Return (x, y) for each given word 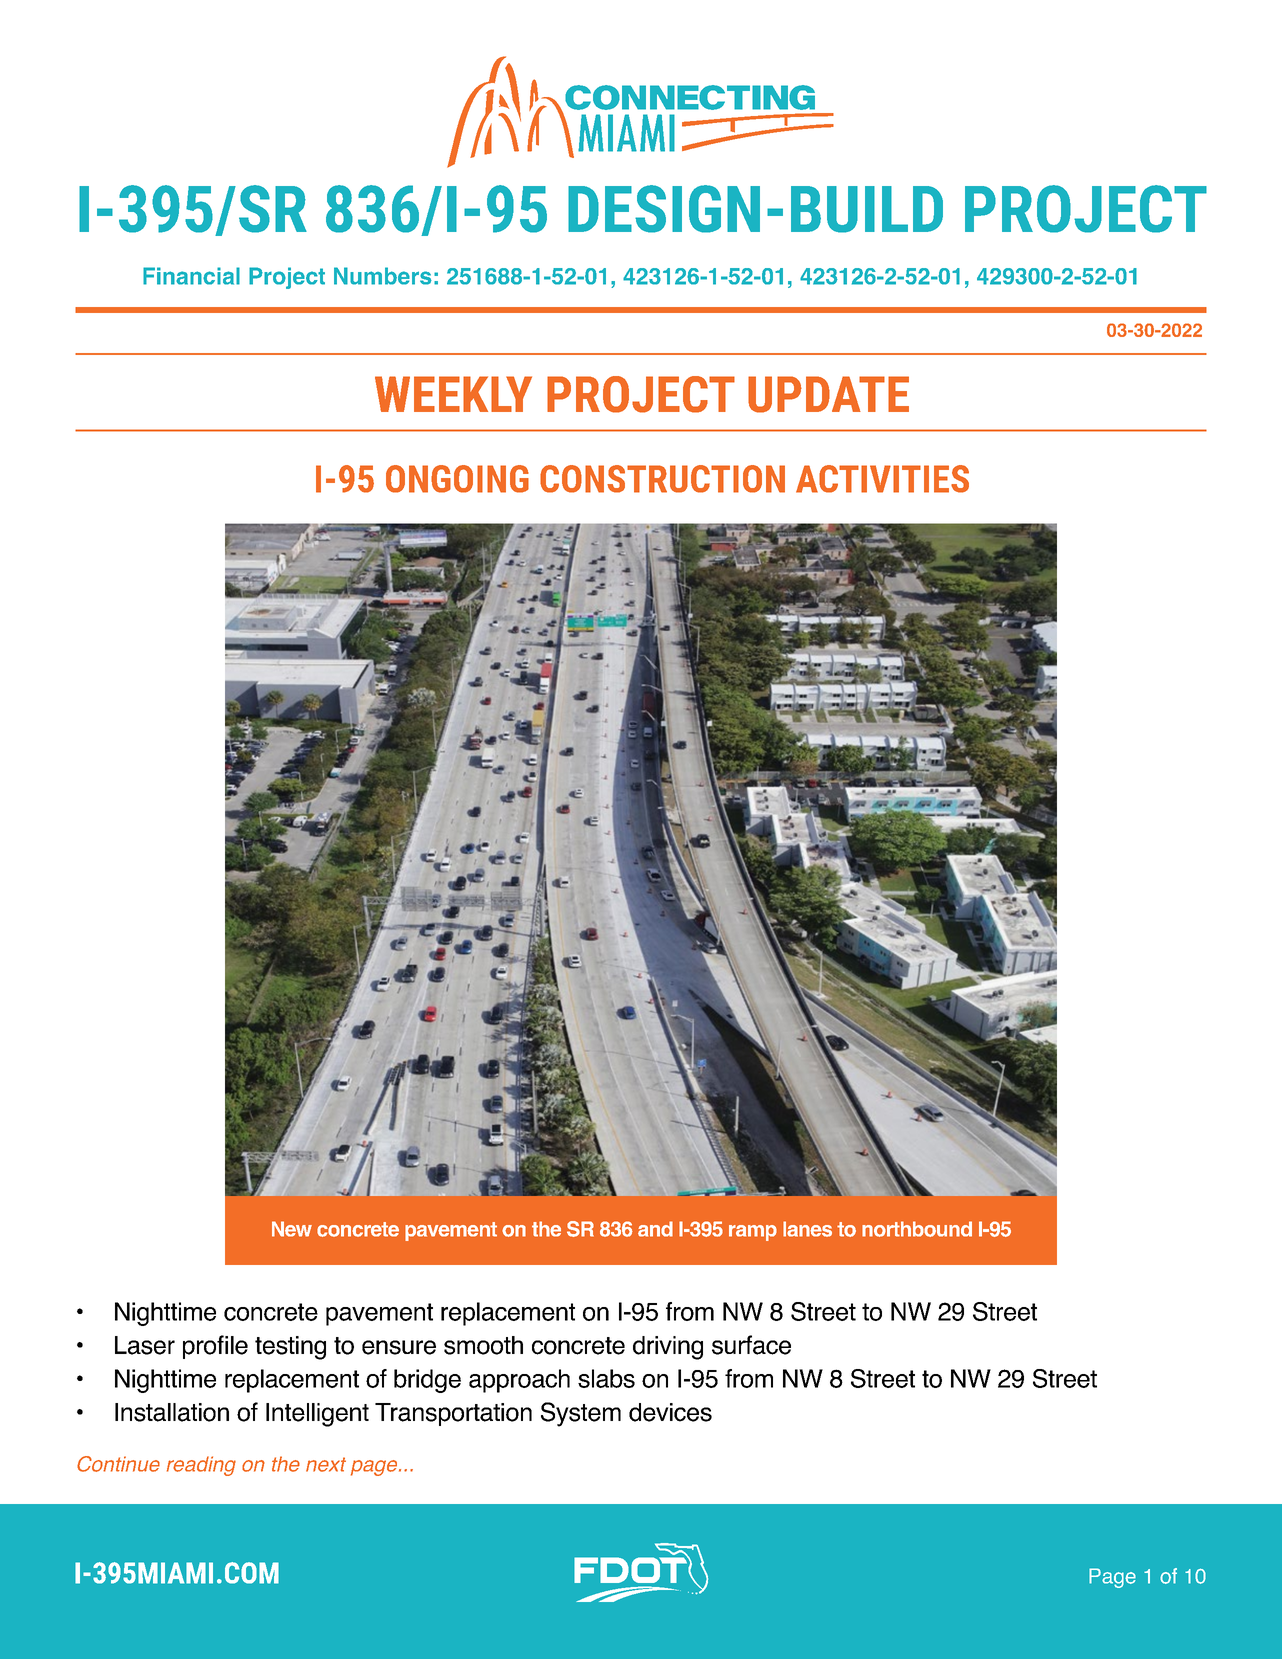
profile (215, 1347)
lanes (807, 1229)
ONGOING (457, 479)
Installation (172, 1412)
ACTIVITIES (882, 479)
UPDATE (828, 394)
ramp (753, 1233)
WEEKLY (453, 394)
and (655, 1229)
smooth (483, 1345)
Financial (191, 276)
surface (751, 1345)
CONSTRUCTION (662, 479)
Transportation (453, 1414)
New (292, 1229)
